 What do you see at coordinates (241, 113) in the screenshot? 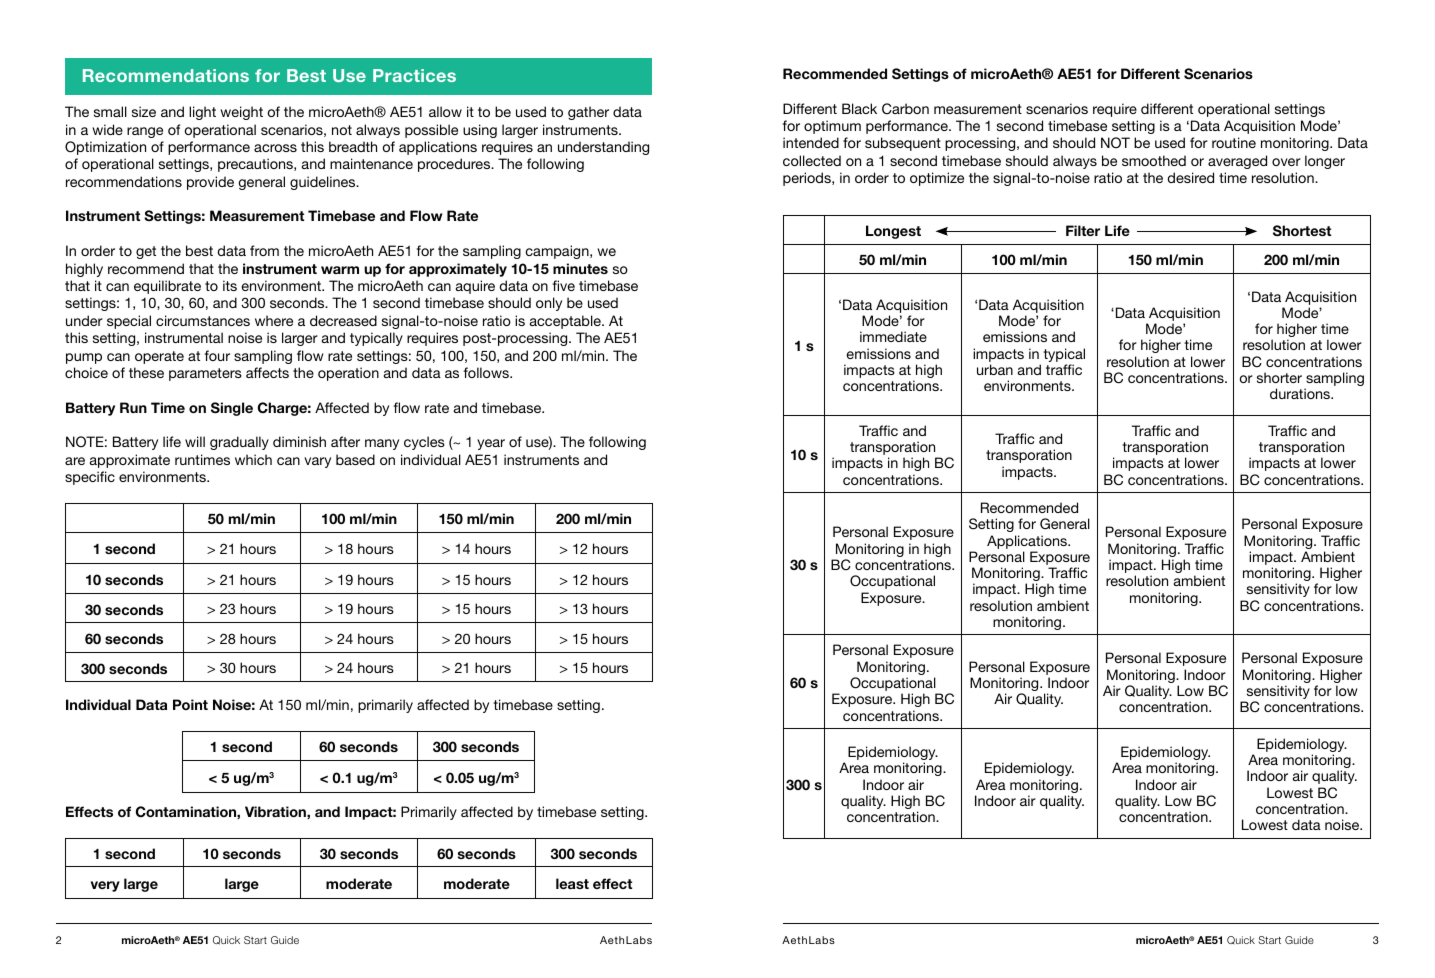
I see `weight` at bounding box center [241, 113].
